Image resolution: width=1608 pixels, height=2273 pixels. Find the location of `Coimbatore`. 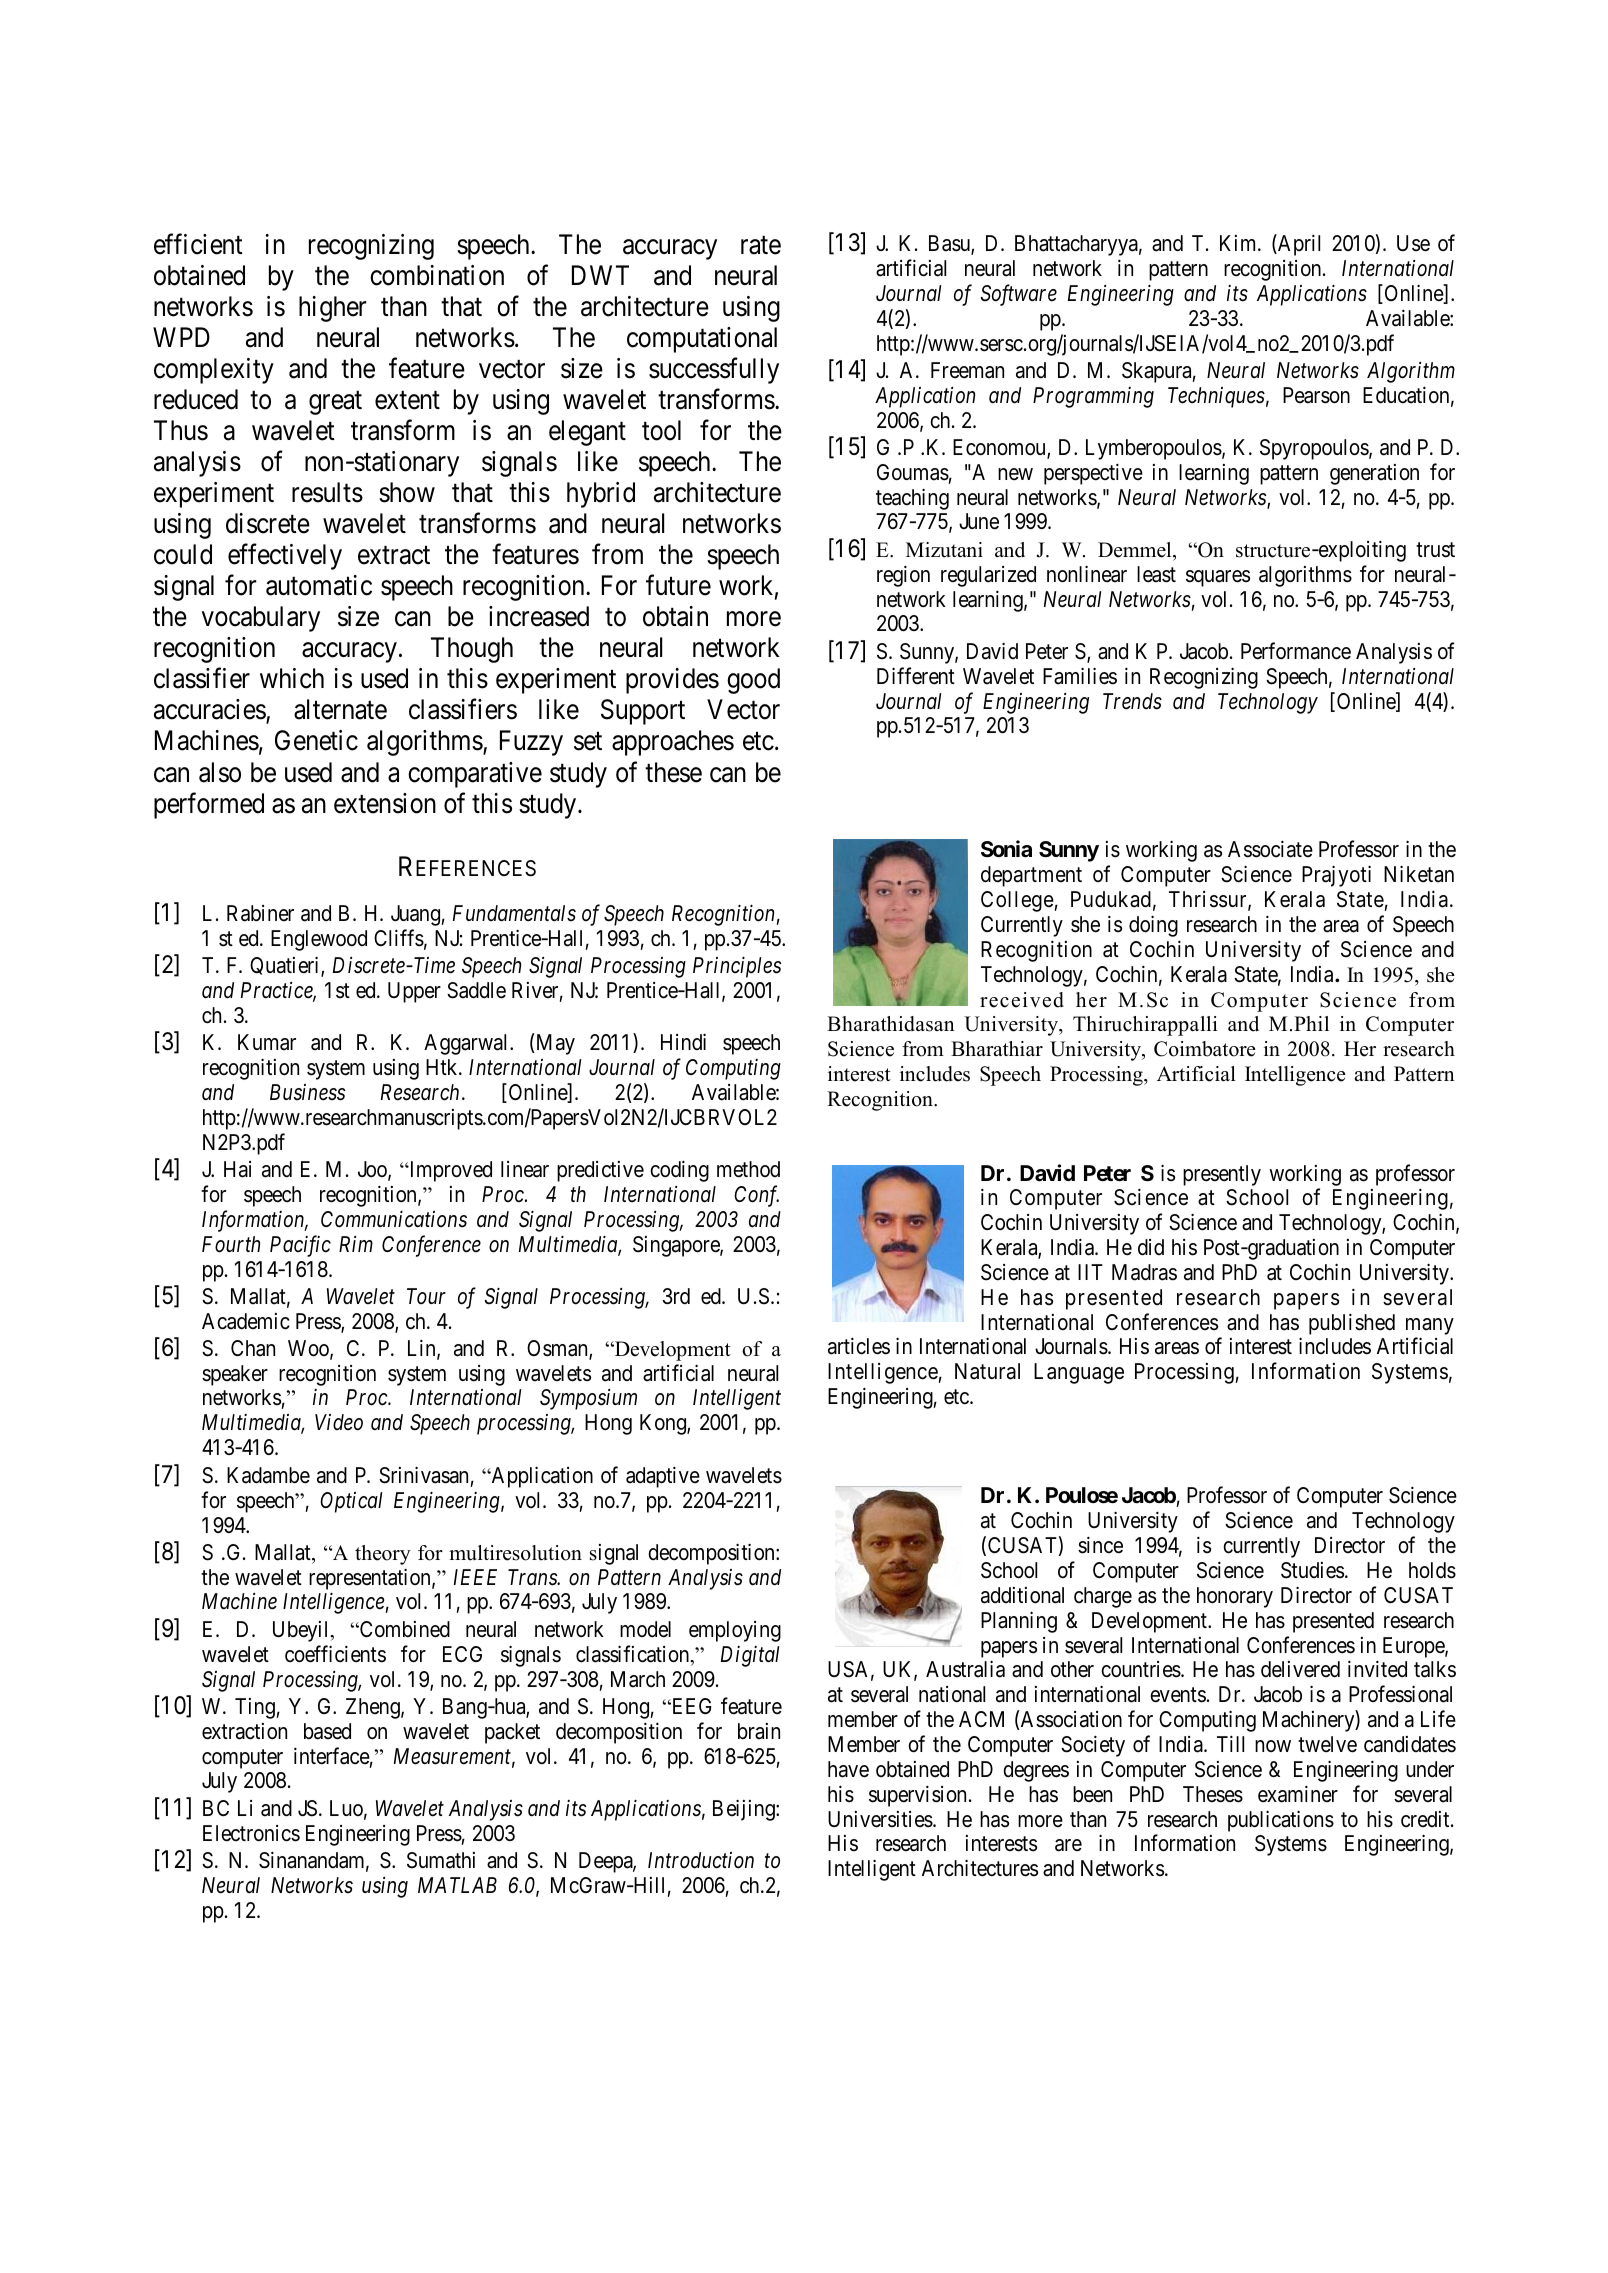

Coimbatore is located at coordinates (1205, 1049).
